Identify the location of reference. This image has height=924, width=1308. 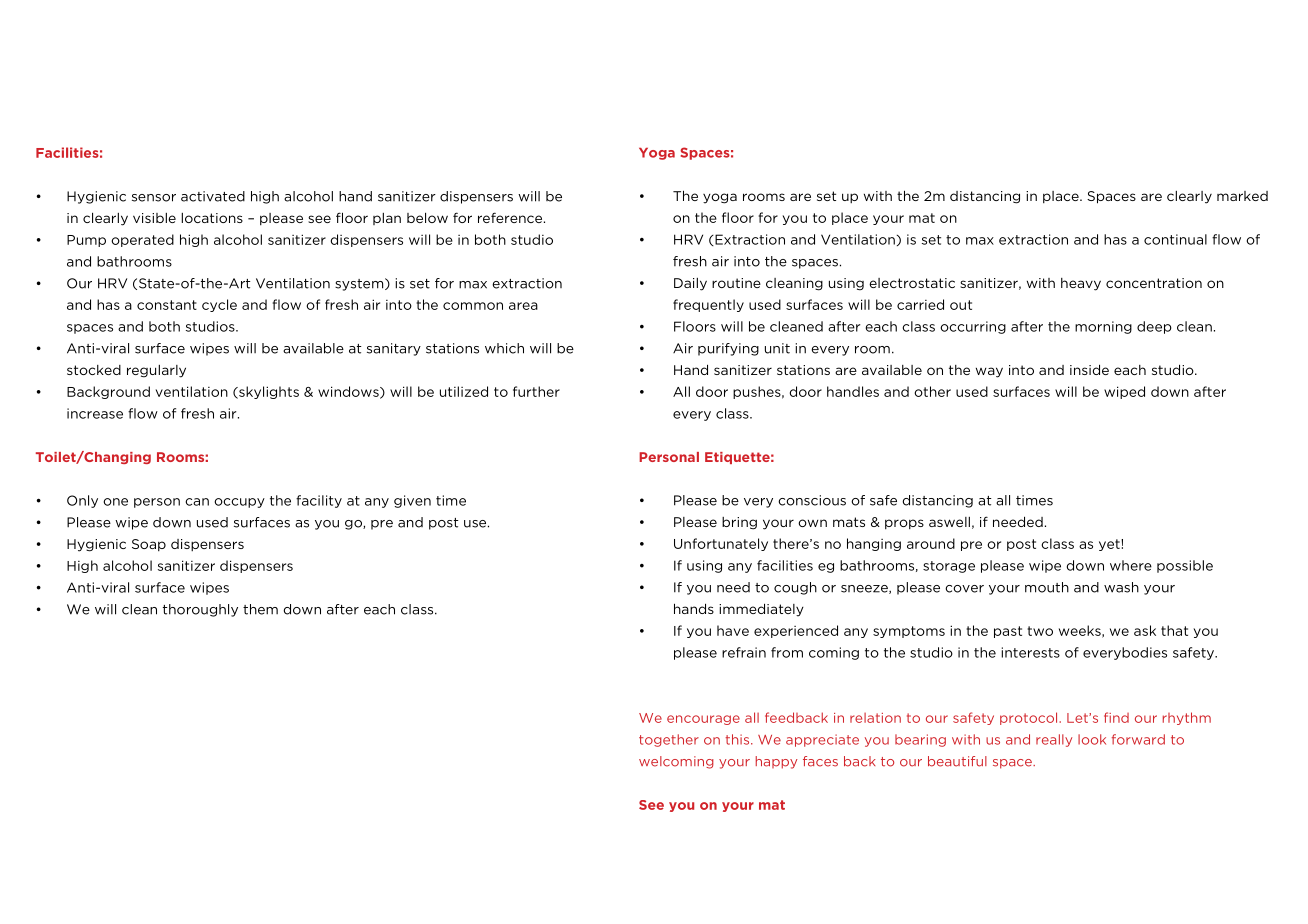
(511, 217).
